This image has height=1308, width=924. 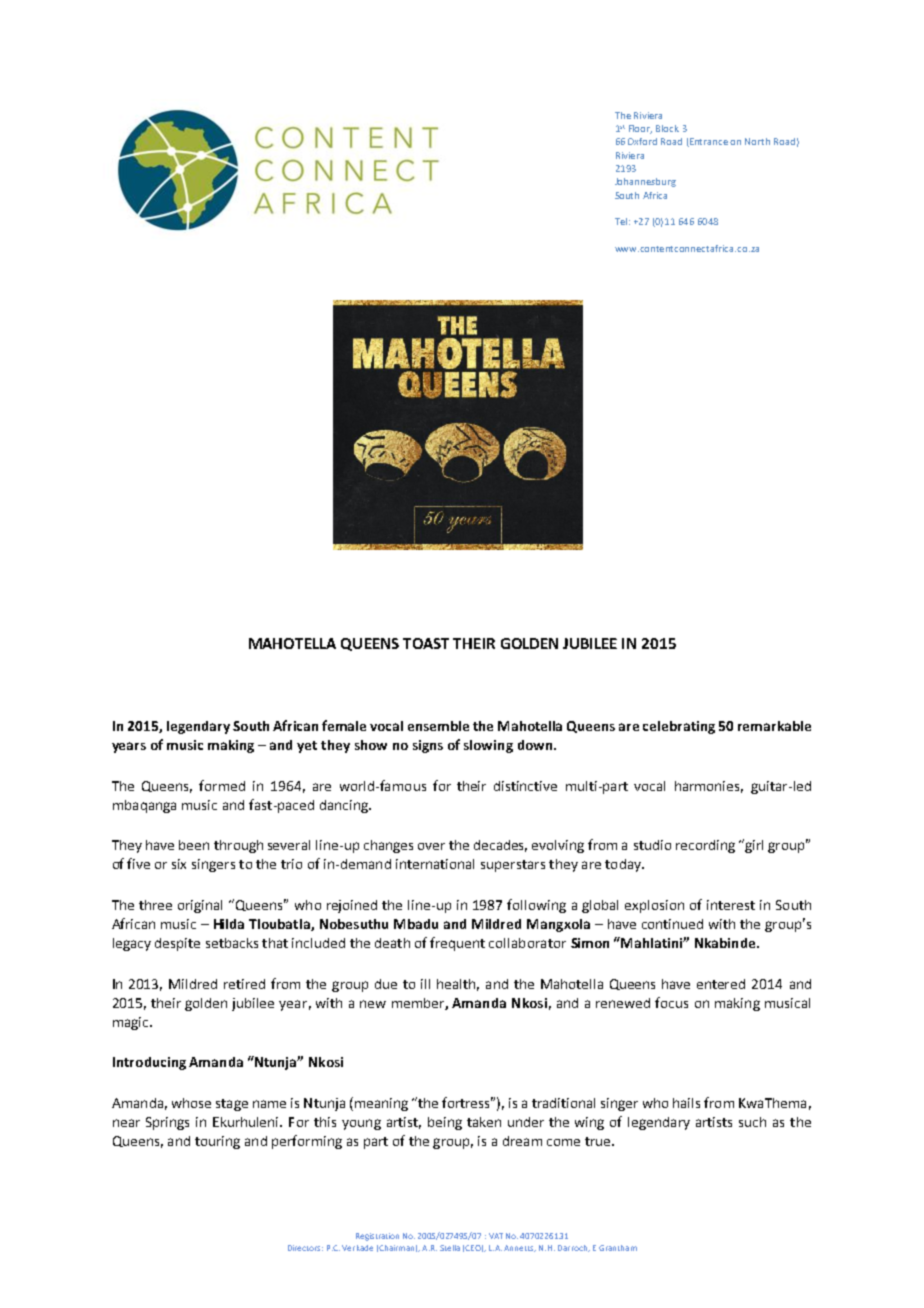 I want to click on Oxford, so click(x=642, y=141).
